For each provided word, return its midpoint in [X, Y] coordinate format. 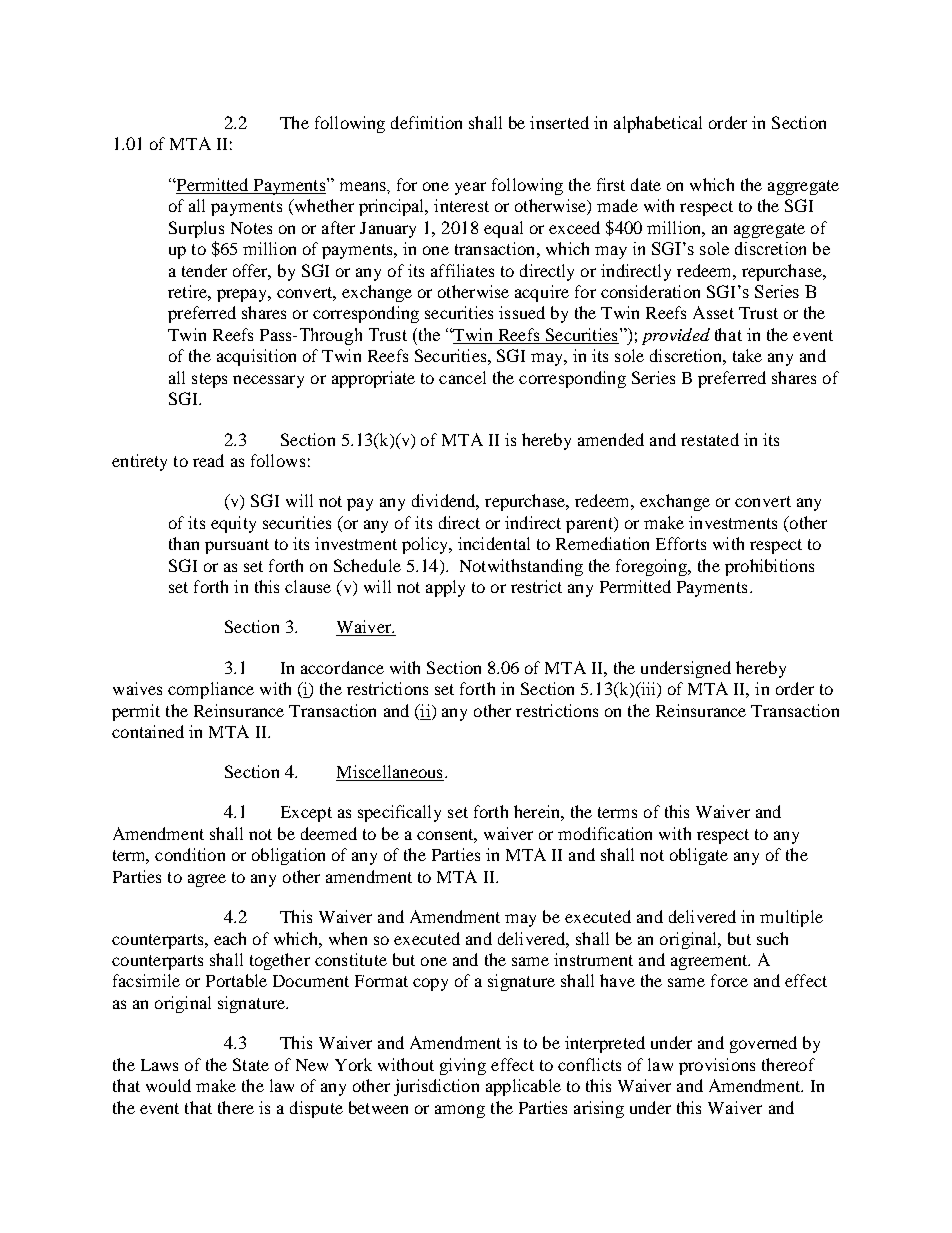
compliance [211, 690]
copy [430, 984]
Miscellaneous [390, 773]
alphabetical [658, 124]
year [470, 188]
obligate [699, 856]
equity [233, 524]
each [230, 938]
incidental [494, 543]
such [772, 938]
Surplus [196, 229]
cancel [462, 377]
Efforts [681, 543]
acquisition [256, 357]
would [168, 1085]
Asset [713, 312]
